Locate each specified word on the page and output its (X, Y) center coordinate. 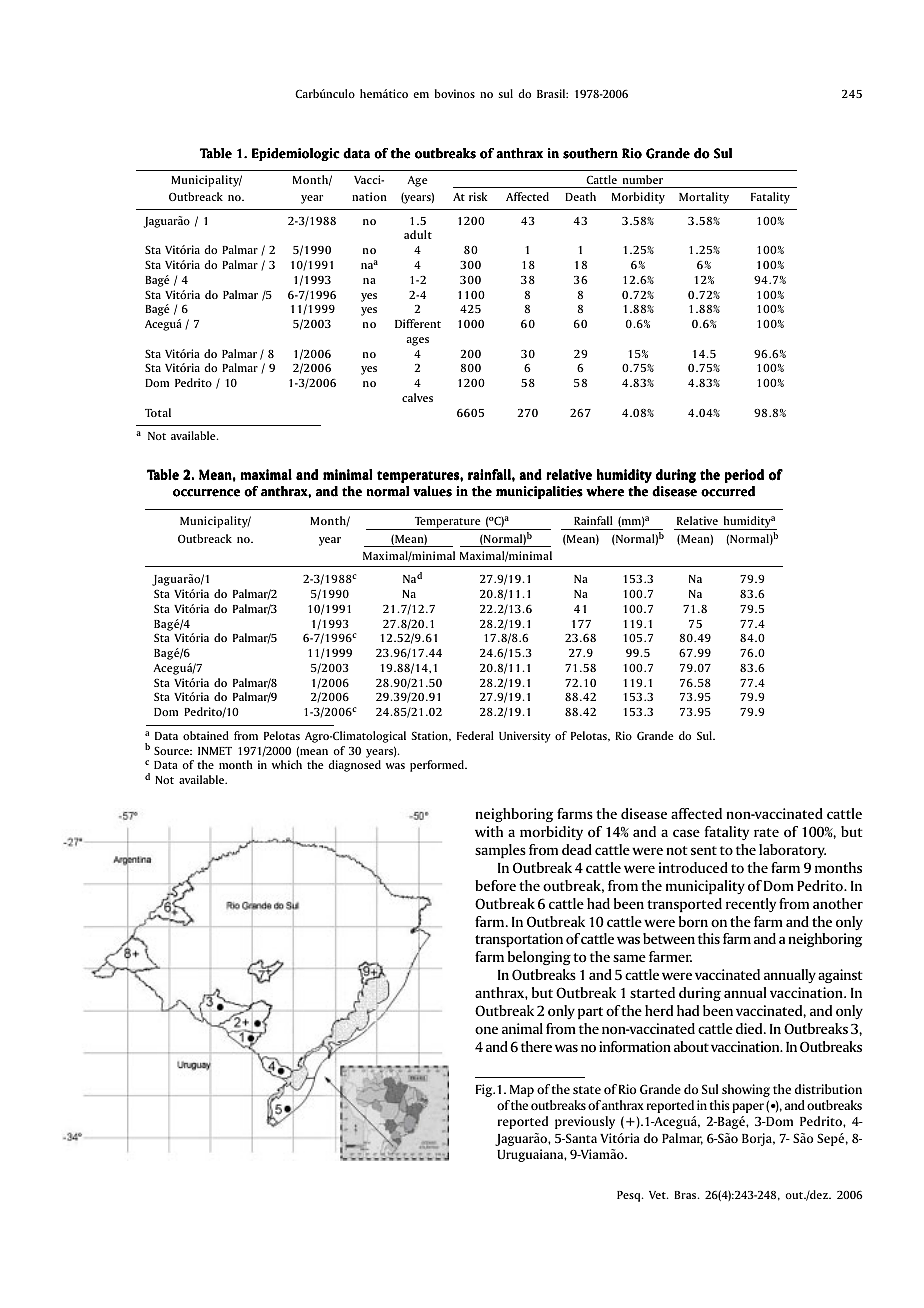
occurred (728, 491)
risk (478, 196)
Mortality (704, 198)
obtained (206, 735)
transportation (519, 940)
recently (751, 905)
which (287, 764)
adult (418, 234)
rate (766, 832)
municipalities (539, 492)
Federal (475, 735)
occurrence (206, 493)
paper (748, 1108)
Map (522, 1091)
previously (585, 1122)
